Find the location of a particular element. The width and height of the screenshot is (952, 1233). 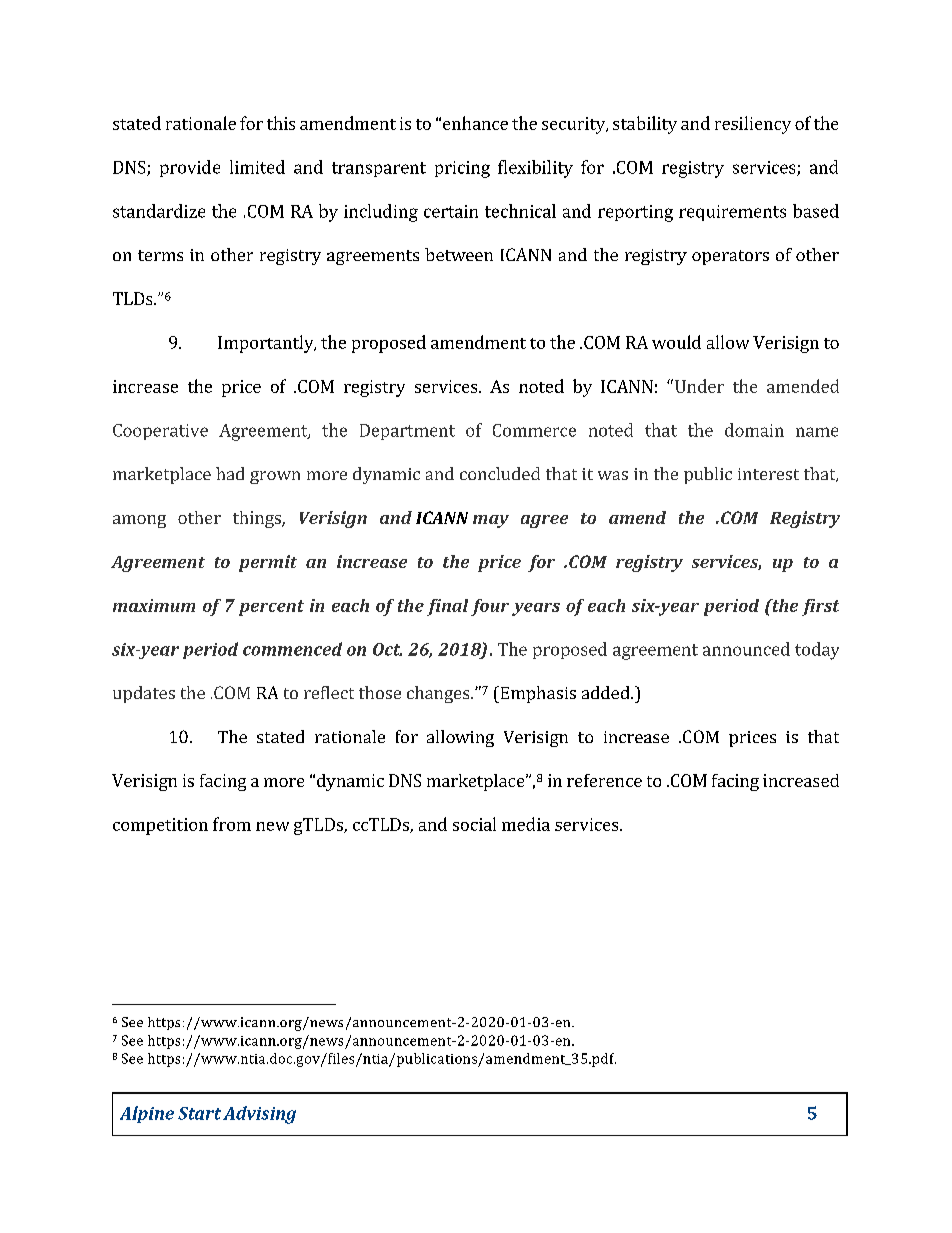

Start is located at coordinates (199, 1113).
